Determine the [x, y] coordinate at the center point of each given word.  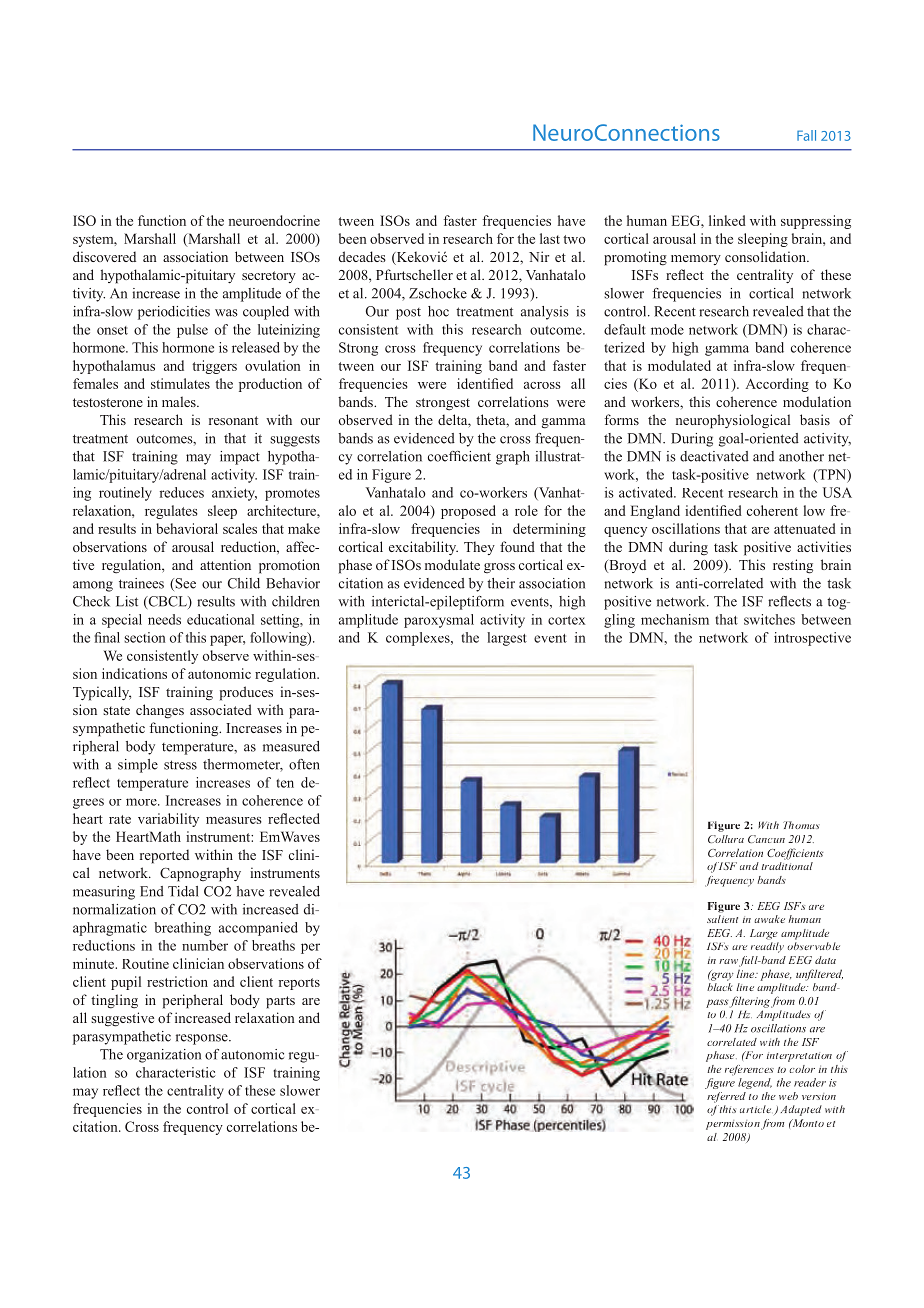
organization [164, 1056]
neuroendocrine [274, 220]
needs [164, 619]
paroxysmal [439, 621]
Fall [806, 135]
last [550, 238]
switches [769, 619]
